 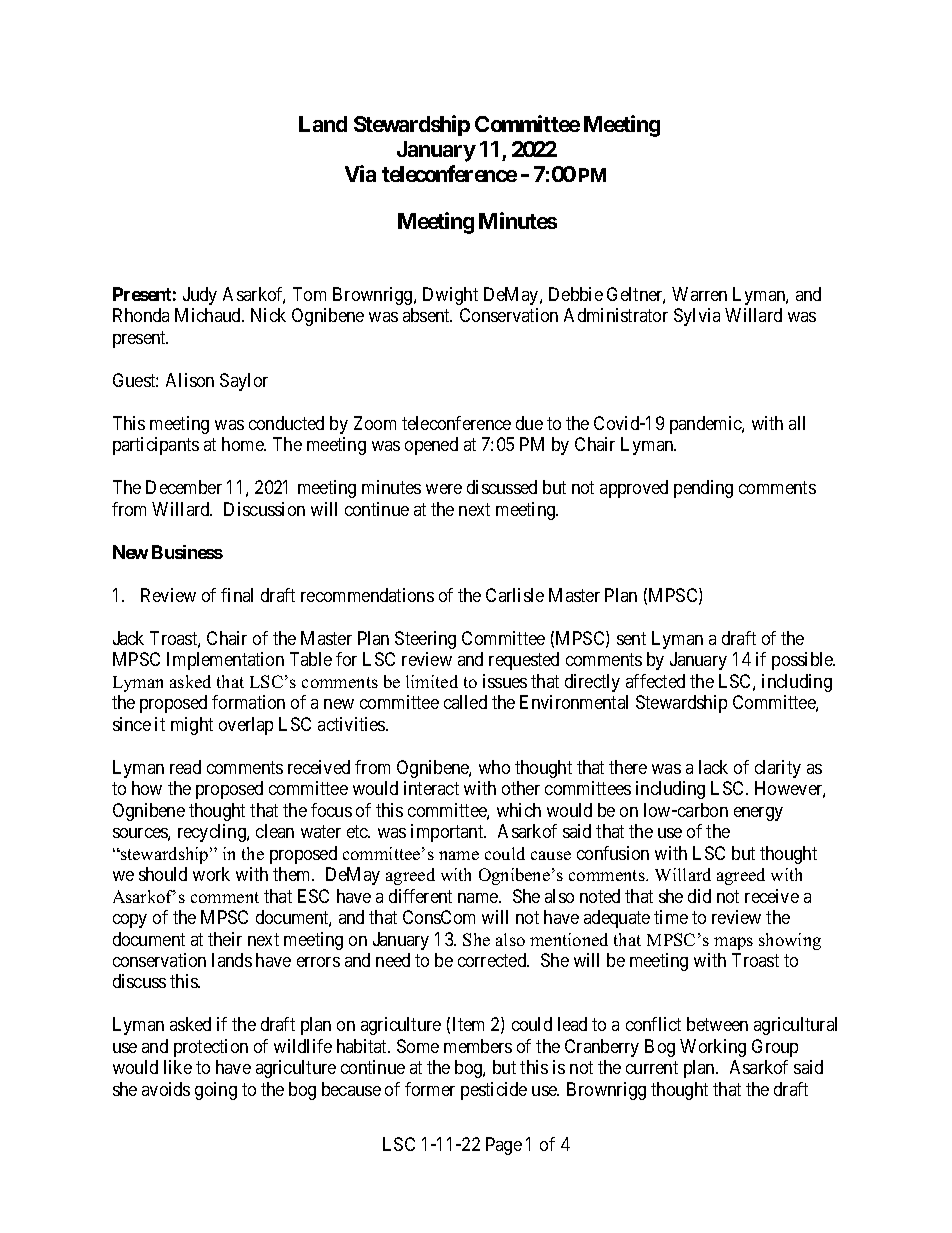 I want to click on maps, so click(x=733, y=943).
